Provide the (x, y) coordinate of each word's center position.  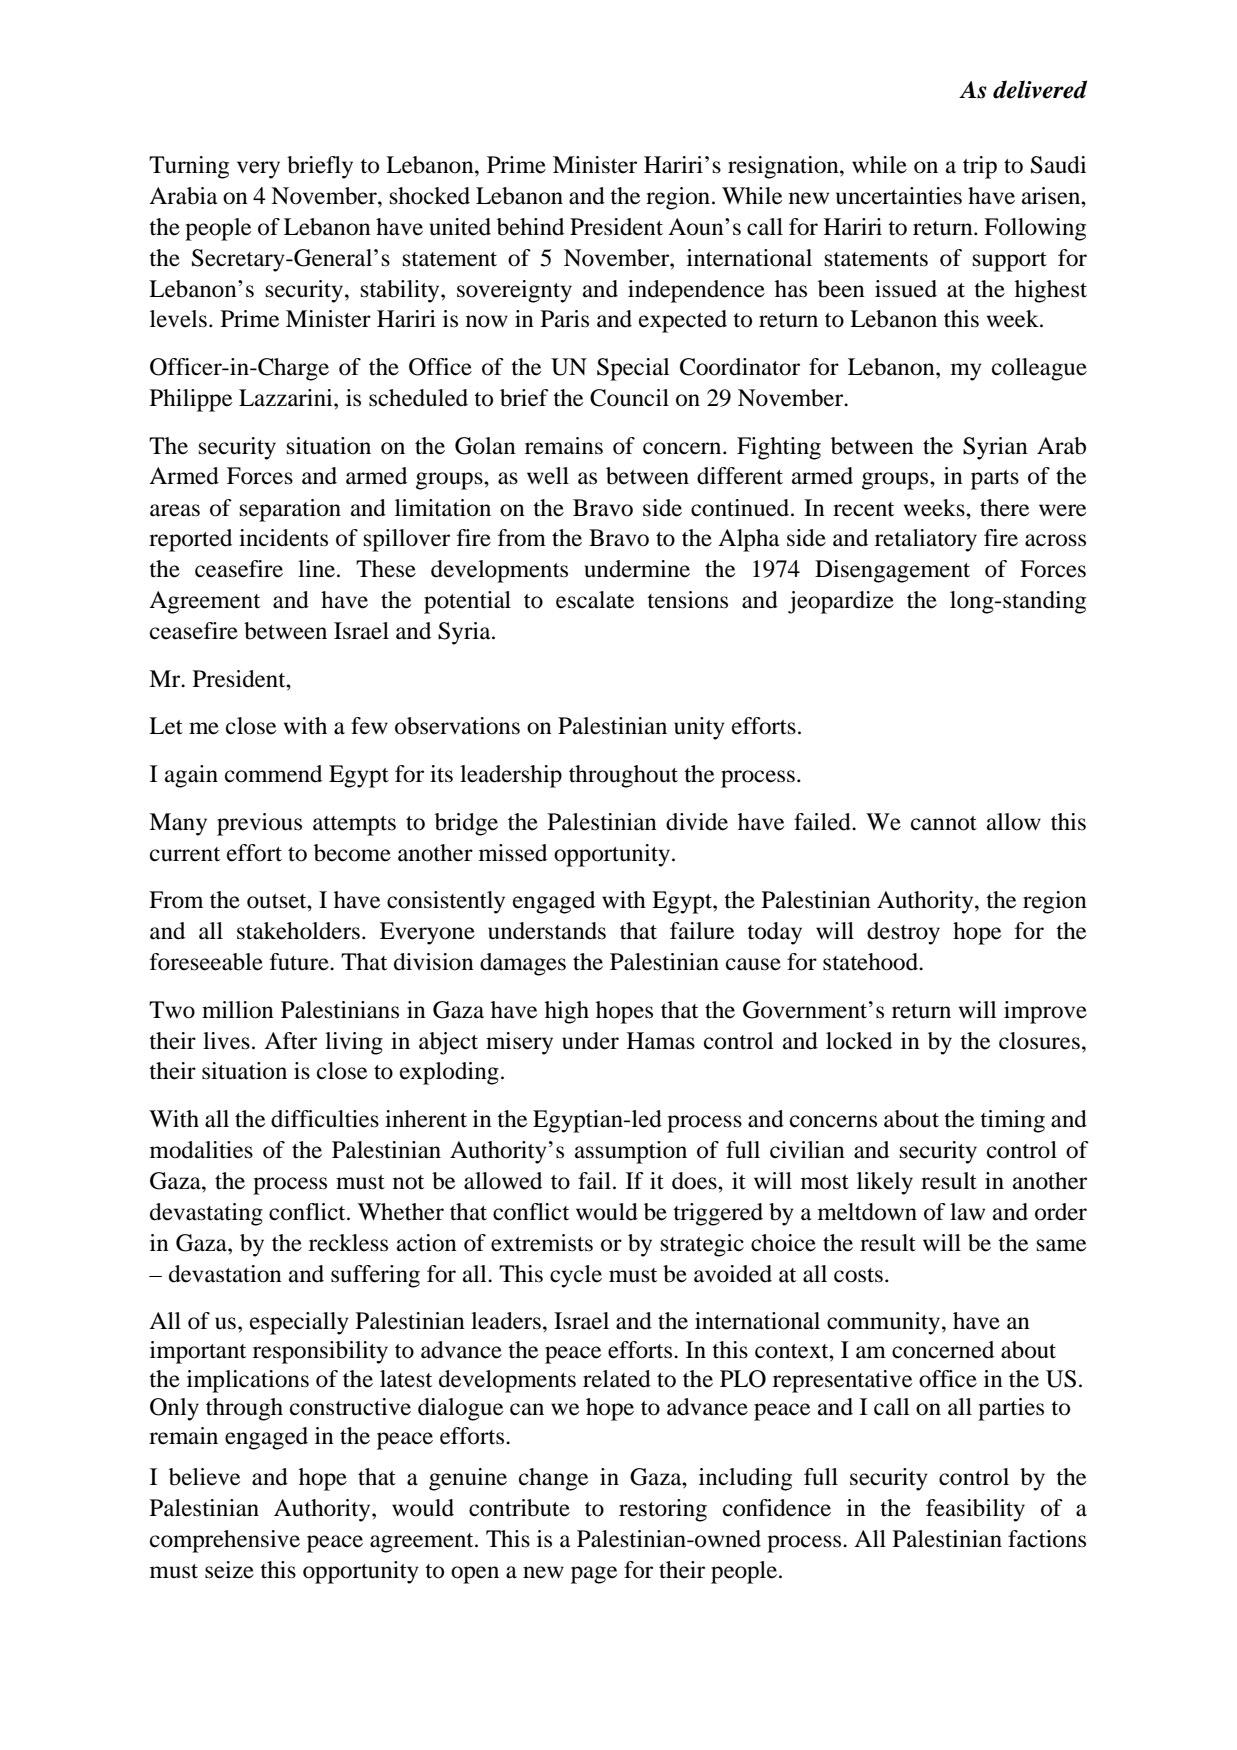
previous (259, 824)
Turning (189, 167)
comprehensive (225, 1541)
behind (530, 227)
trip (980, 167)
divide (697, 822)
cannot (944, 823)
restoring (663, 1510)
